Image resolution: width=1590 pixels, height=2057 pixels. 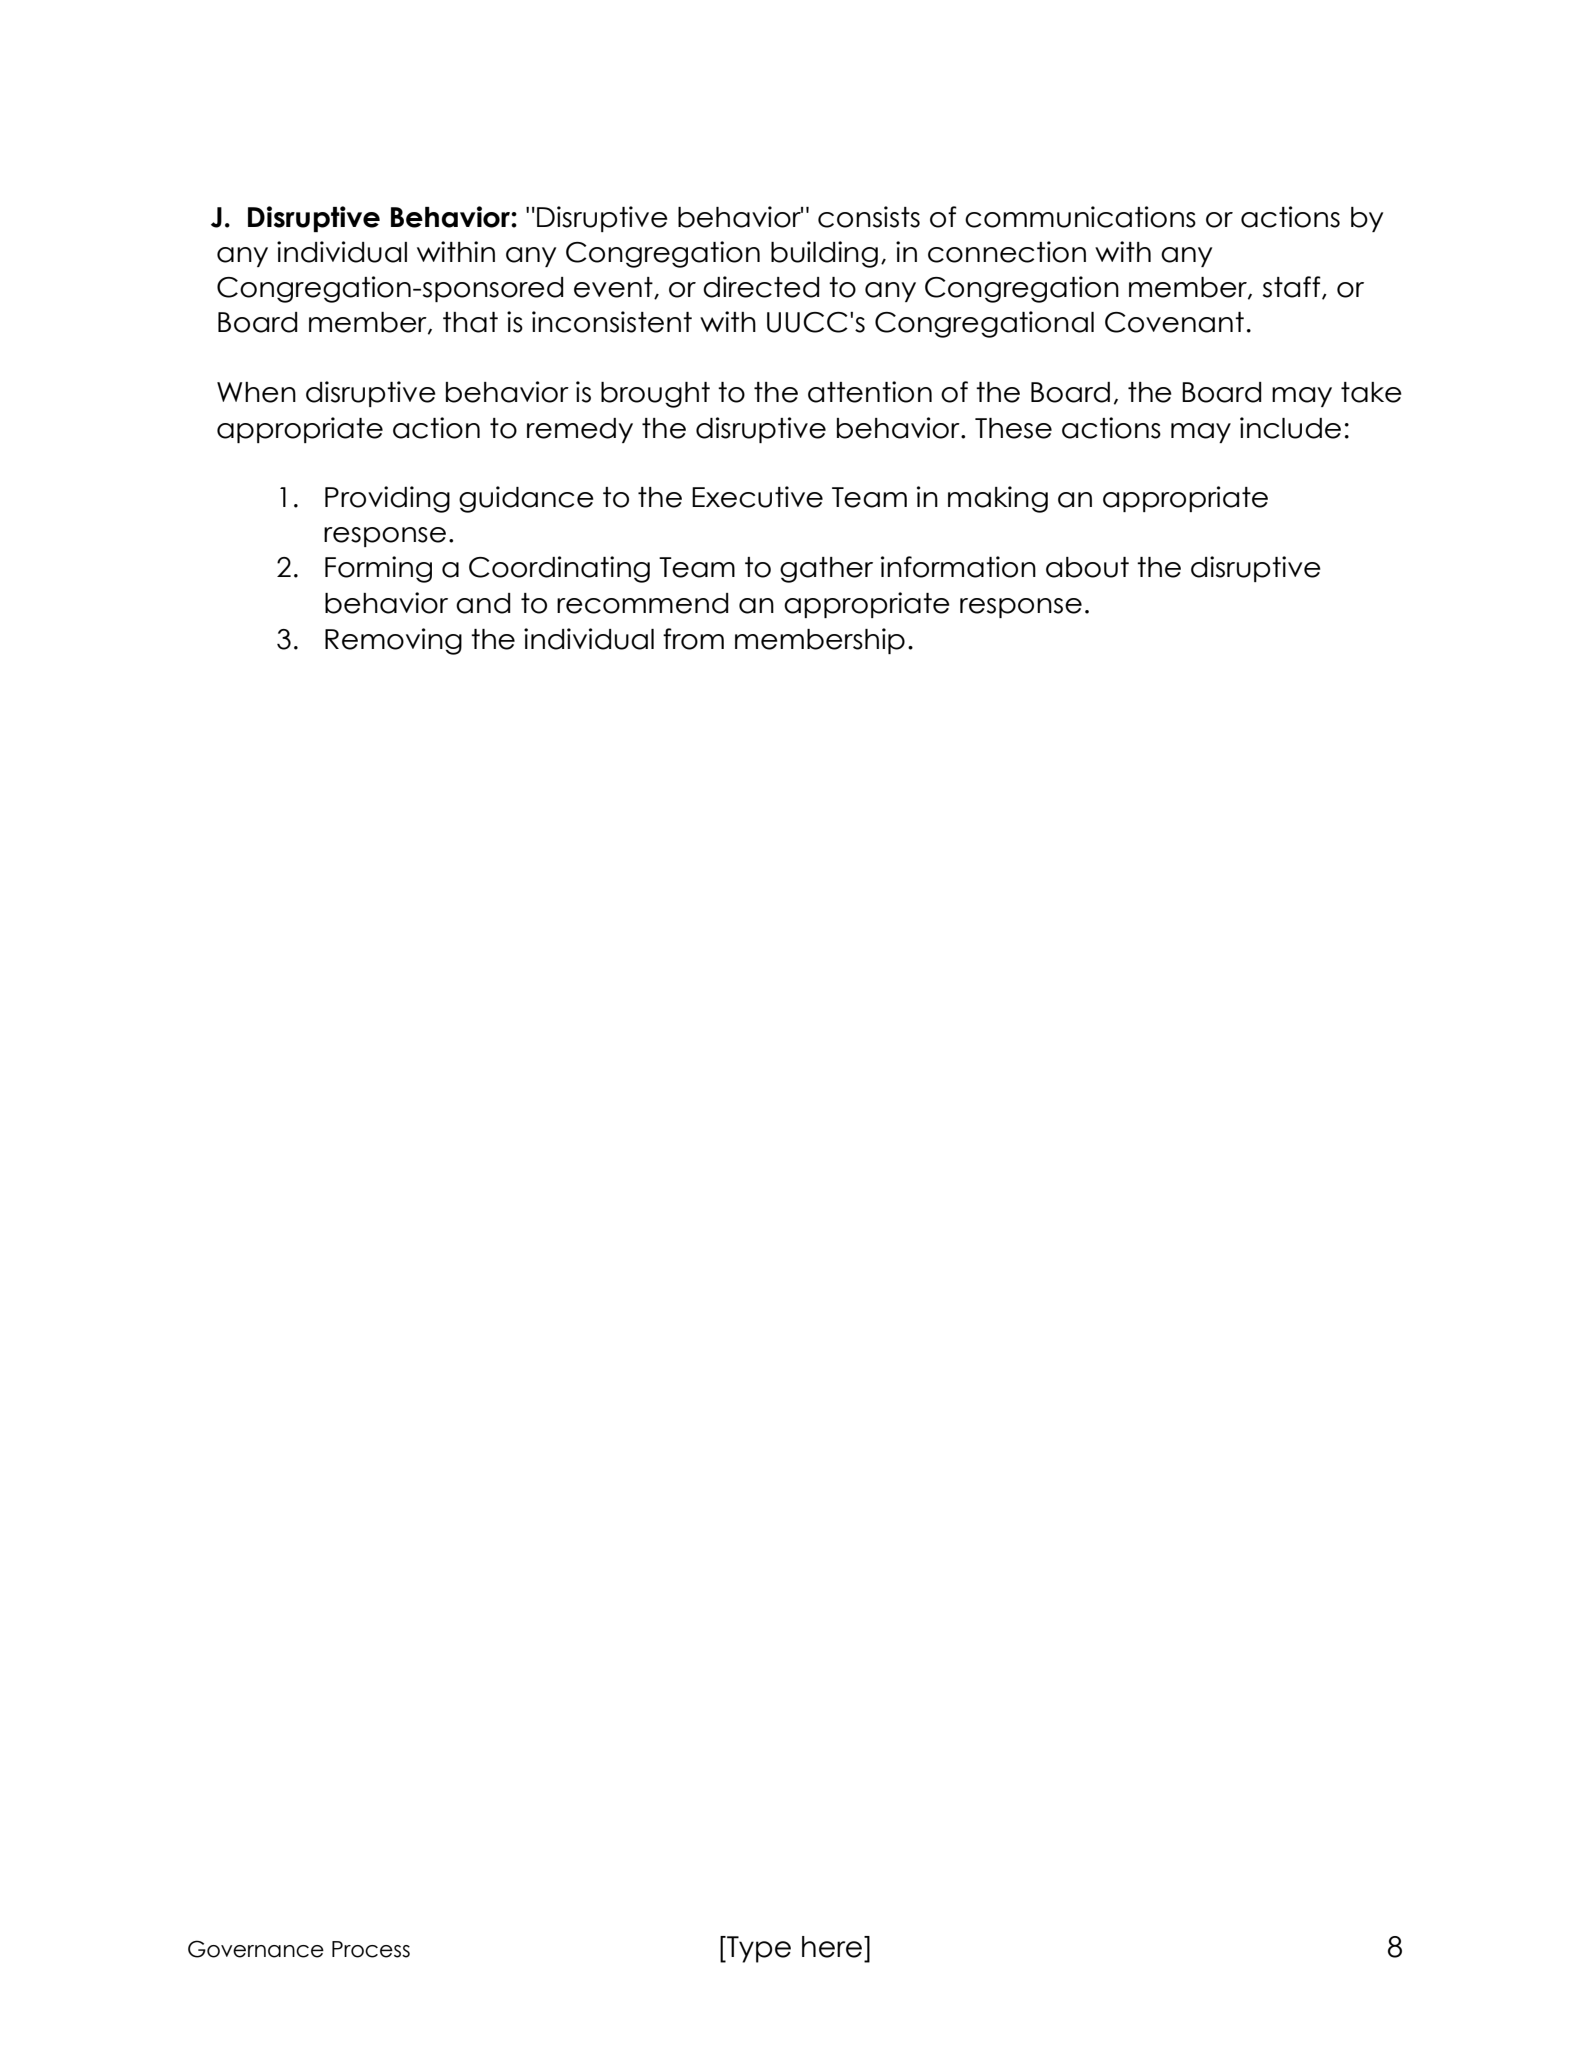 I want to click on here, so click(x=833, y=1947).
